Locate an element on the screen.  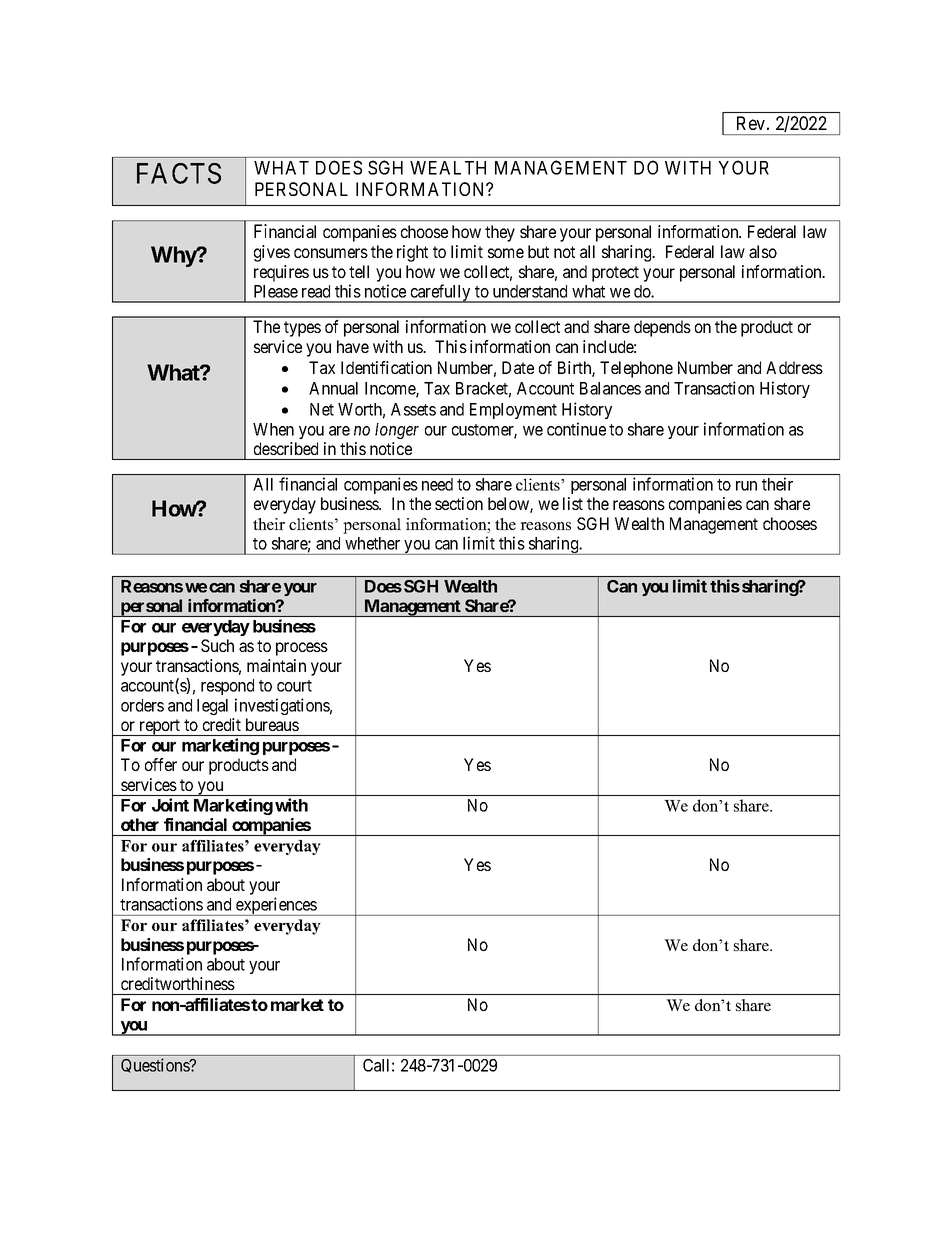
Questions is located at coordinates (156, 1065).
